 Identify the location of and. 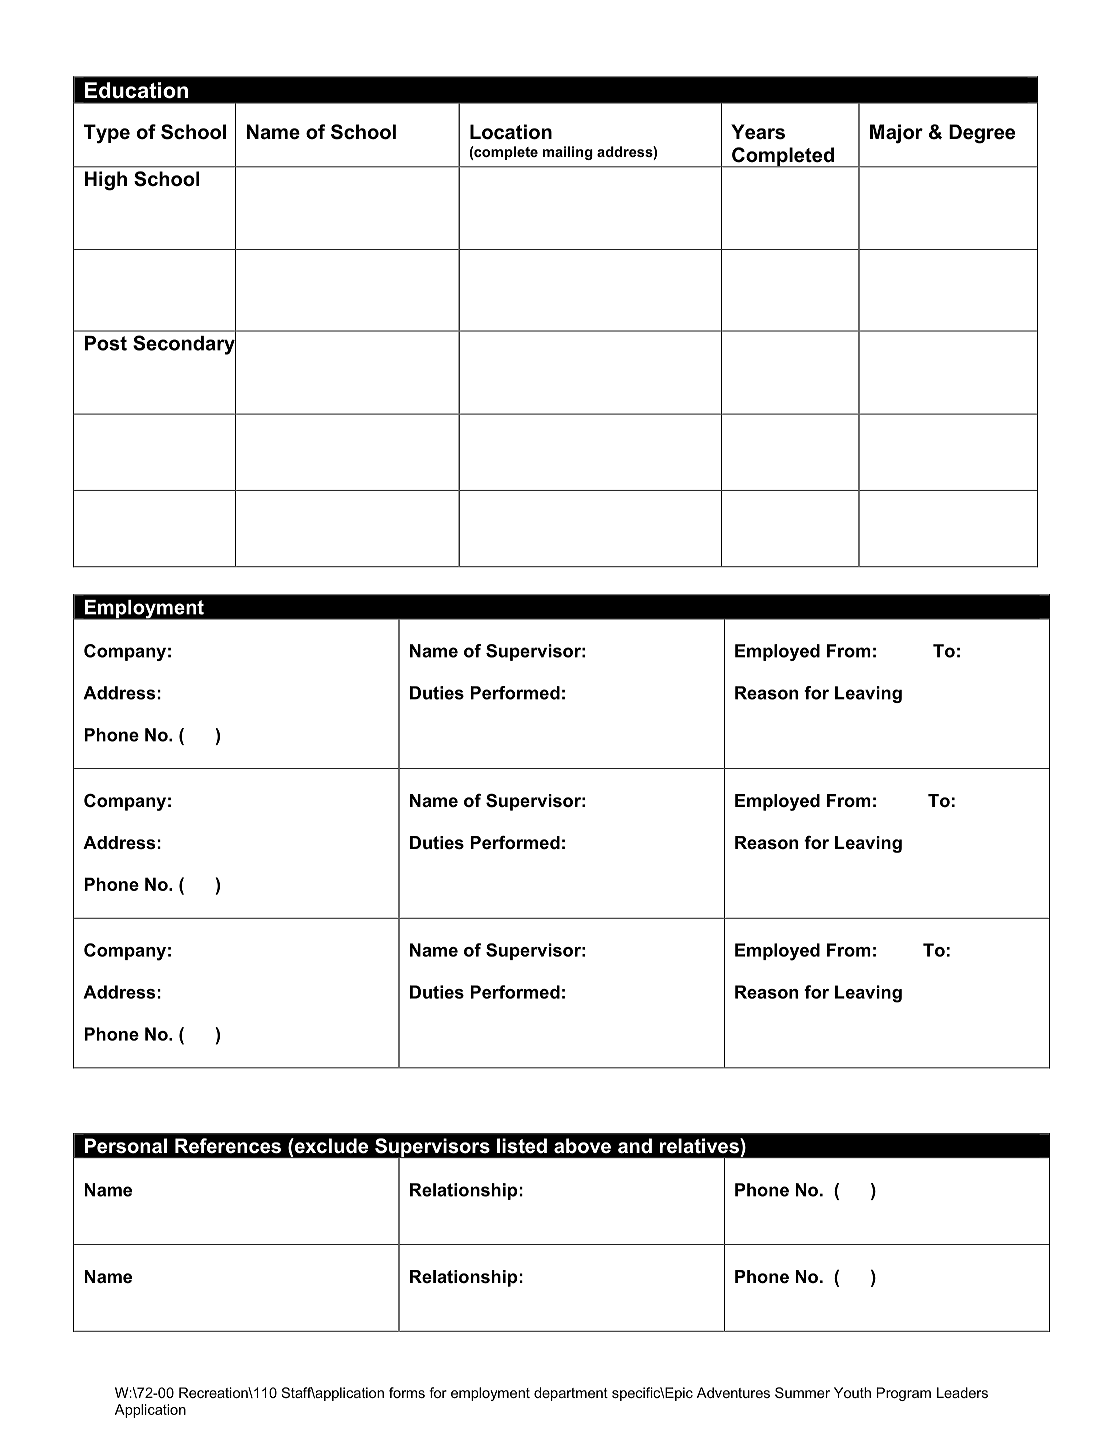
(635, 1145).
